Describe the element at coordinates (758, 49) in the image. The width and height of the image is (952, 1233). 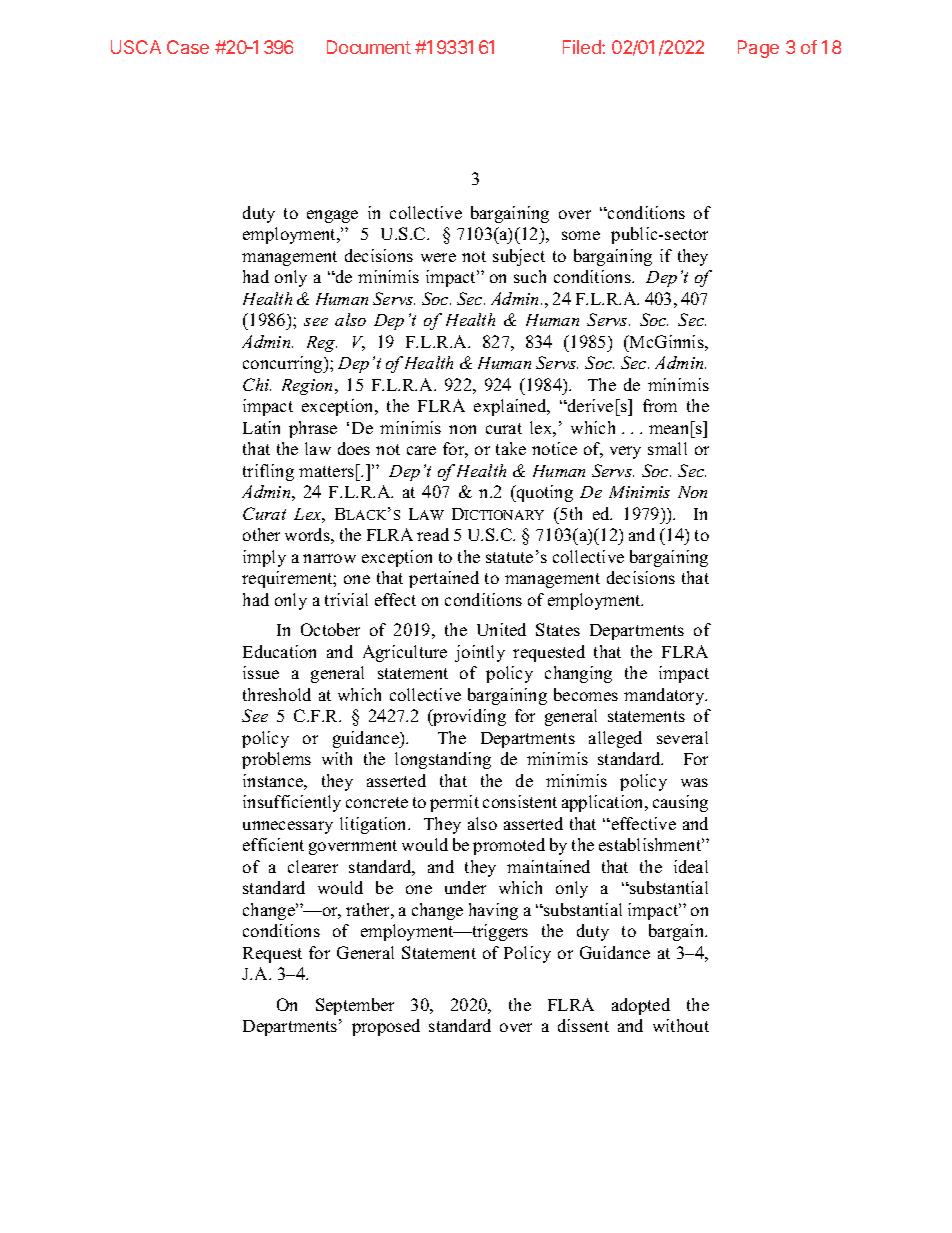
I see `Page` at that location.
